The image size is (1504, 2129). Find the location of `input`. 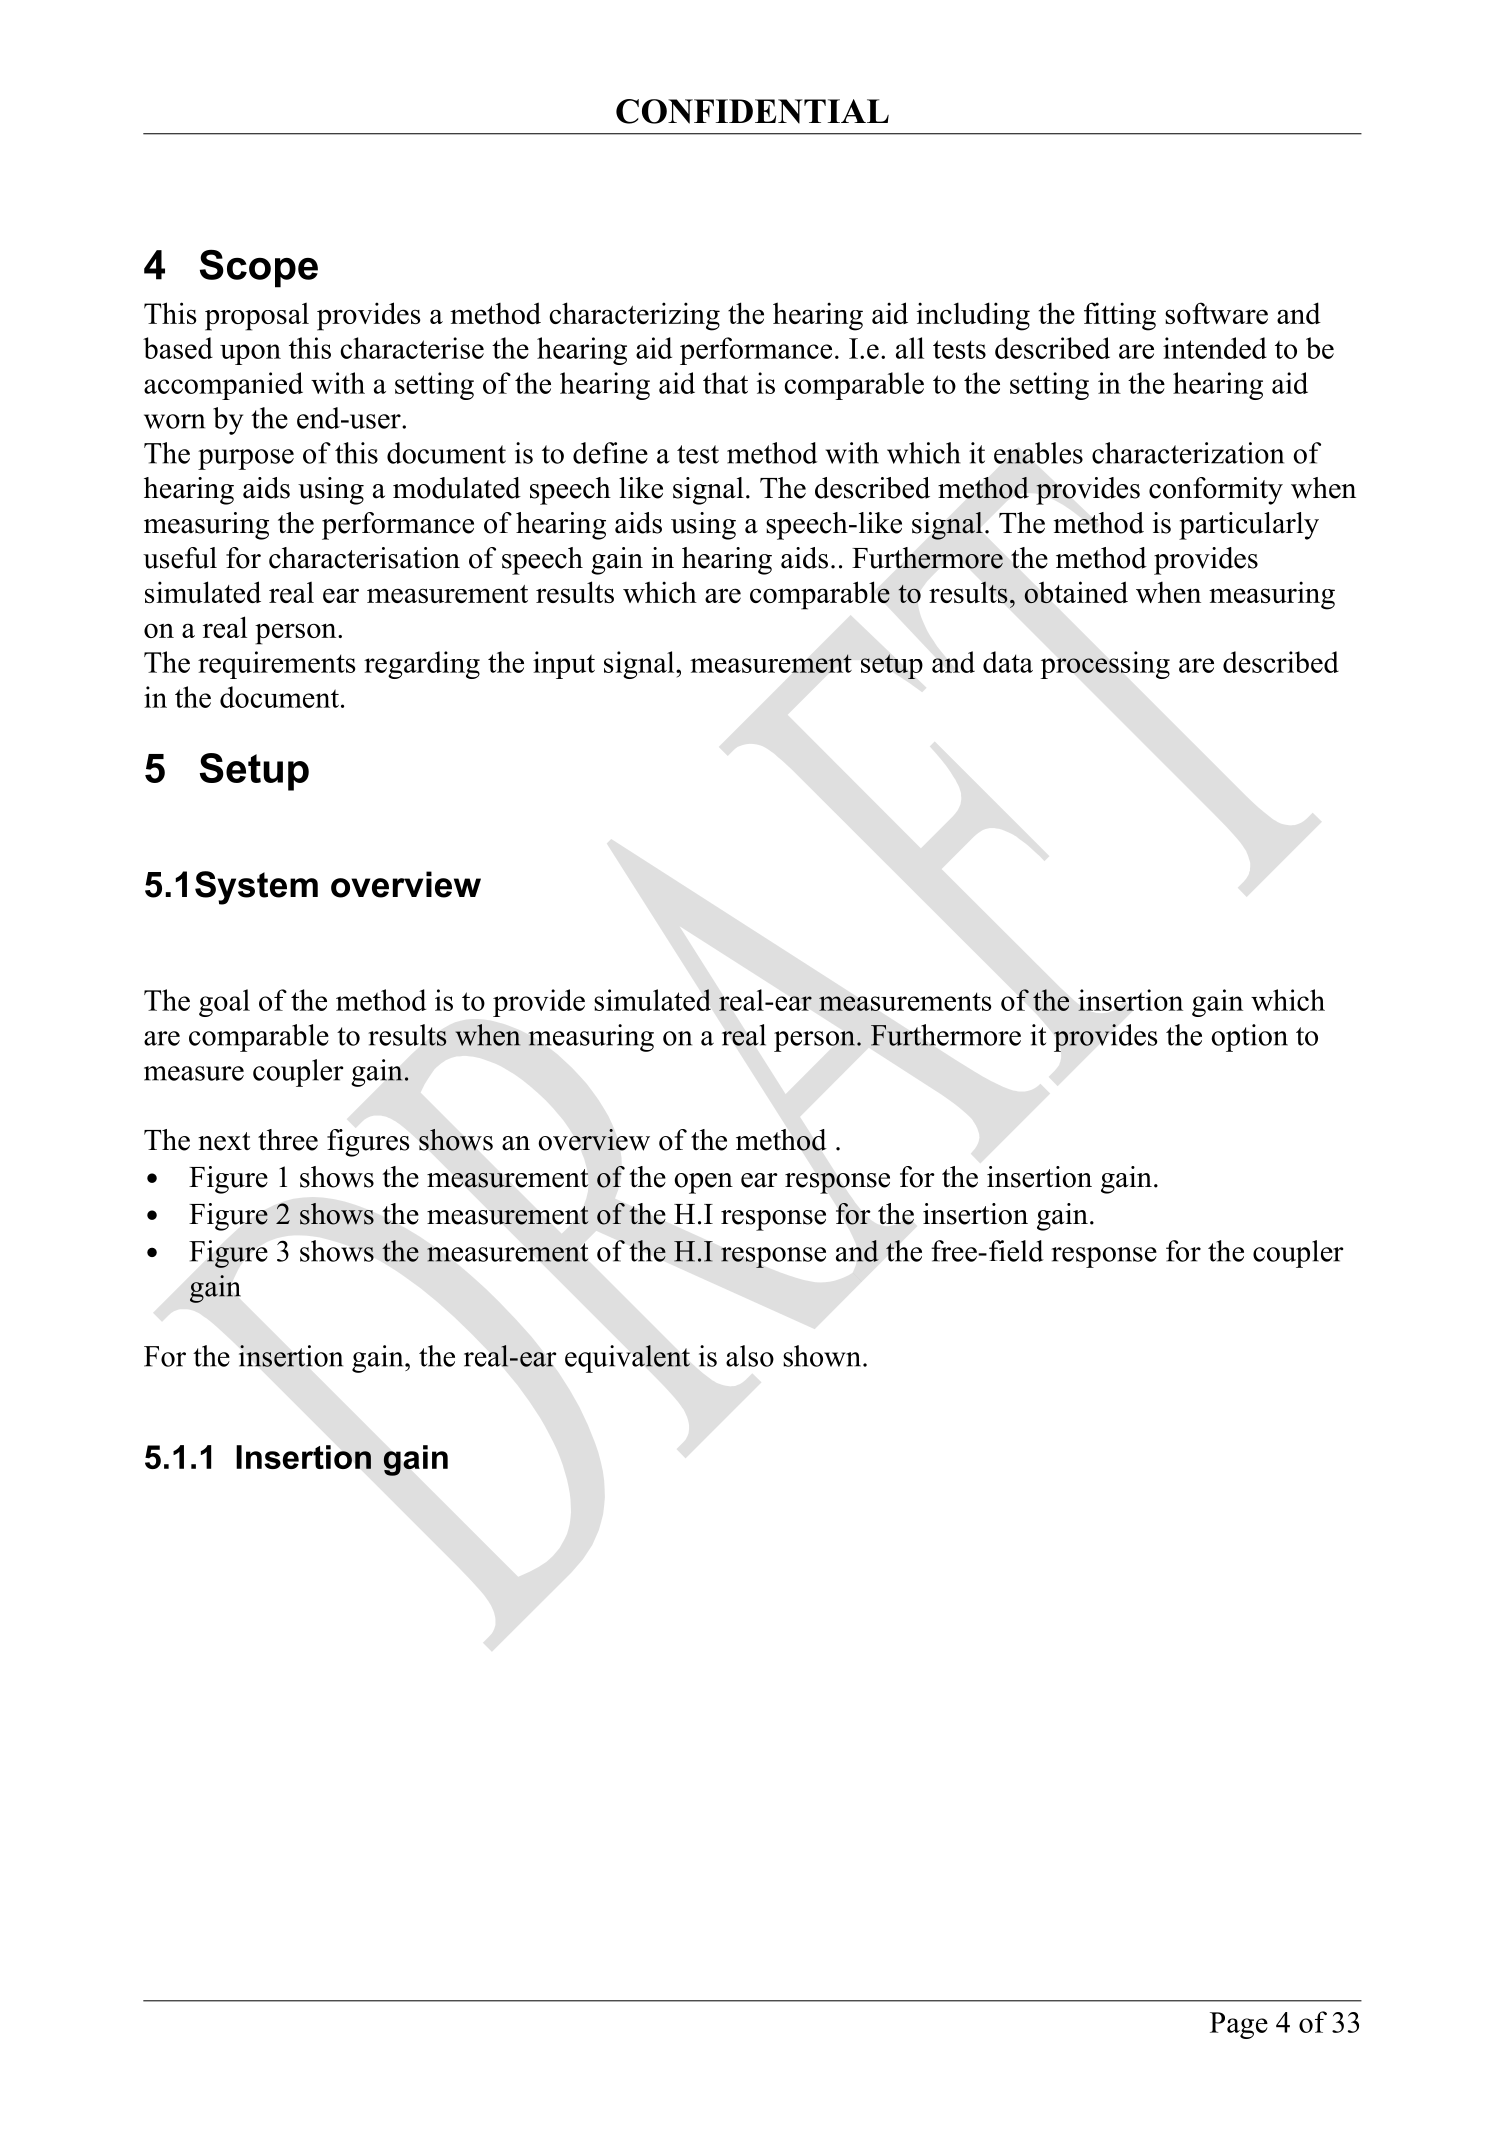

input is located at coordinates (564, 665).
